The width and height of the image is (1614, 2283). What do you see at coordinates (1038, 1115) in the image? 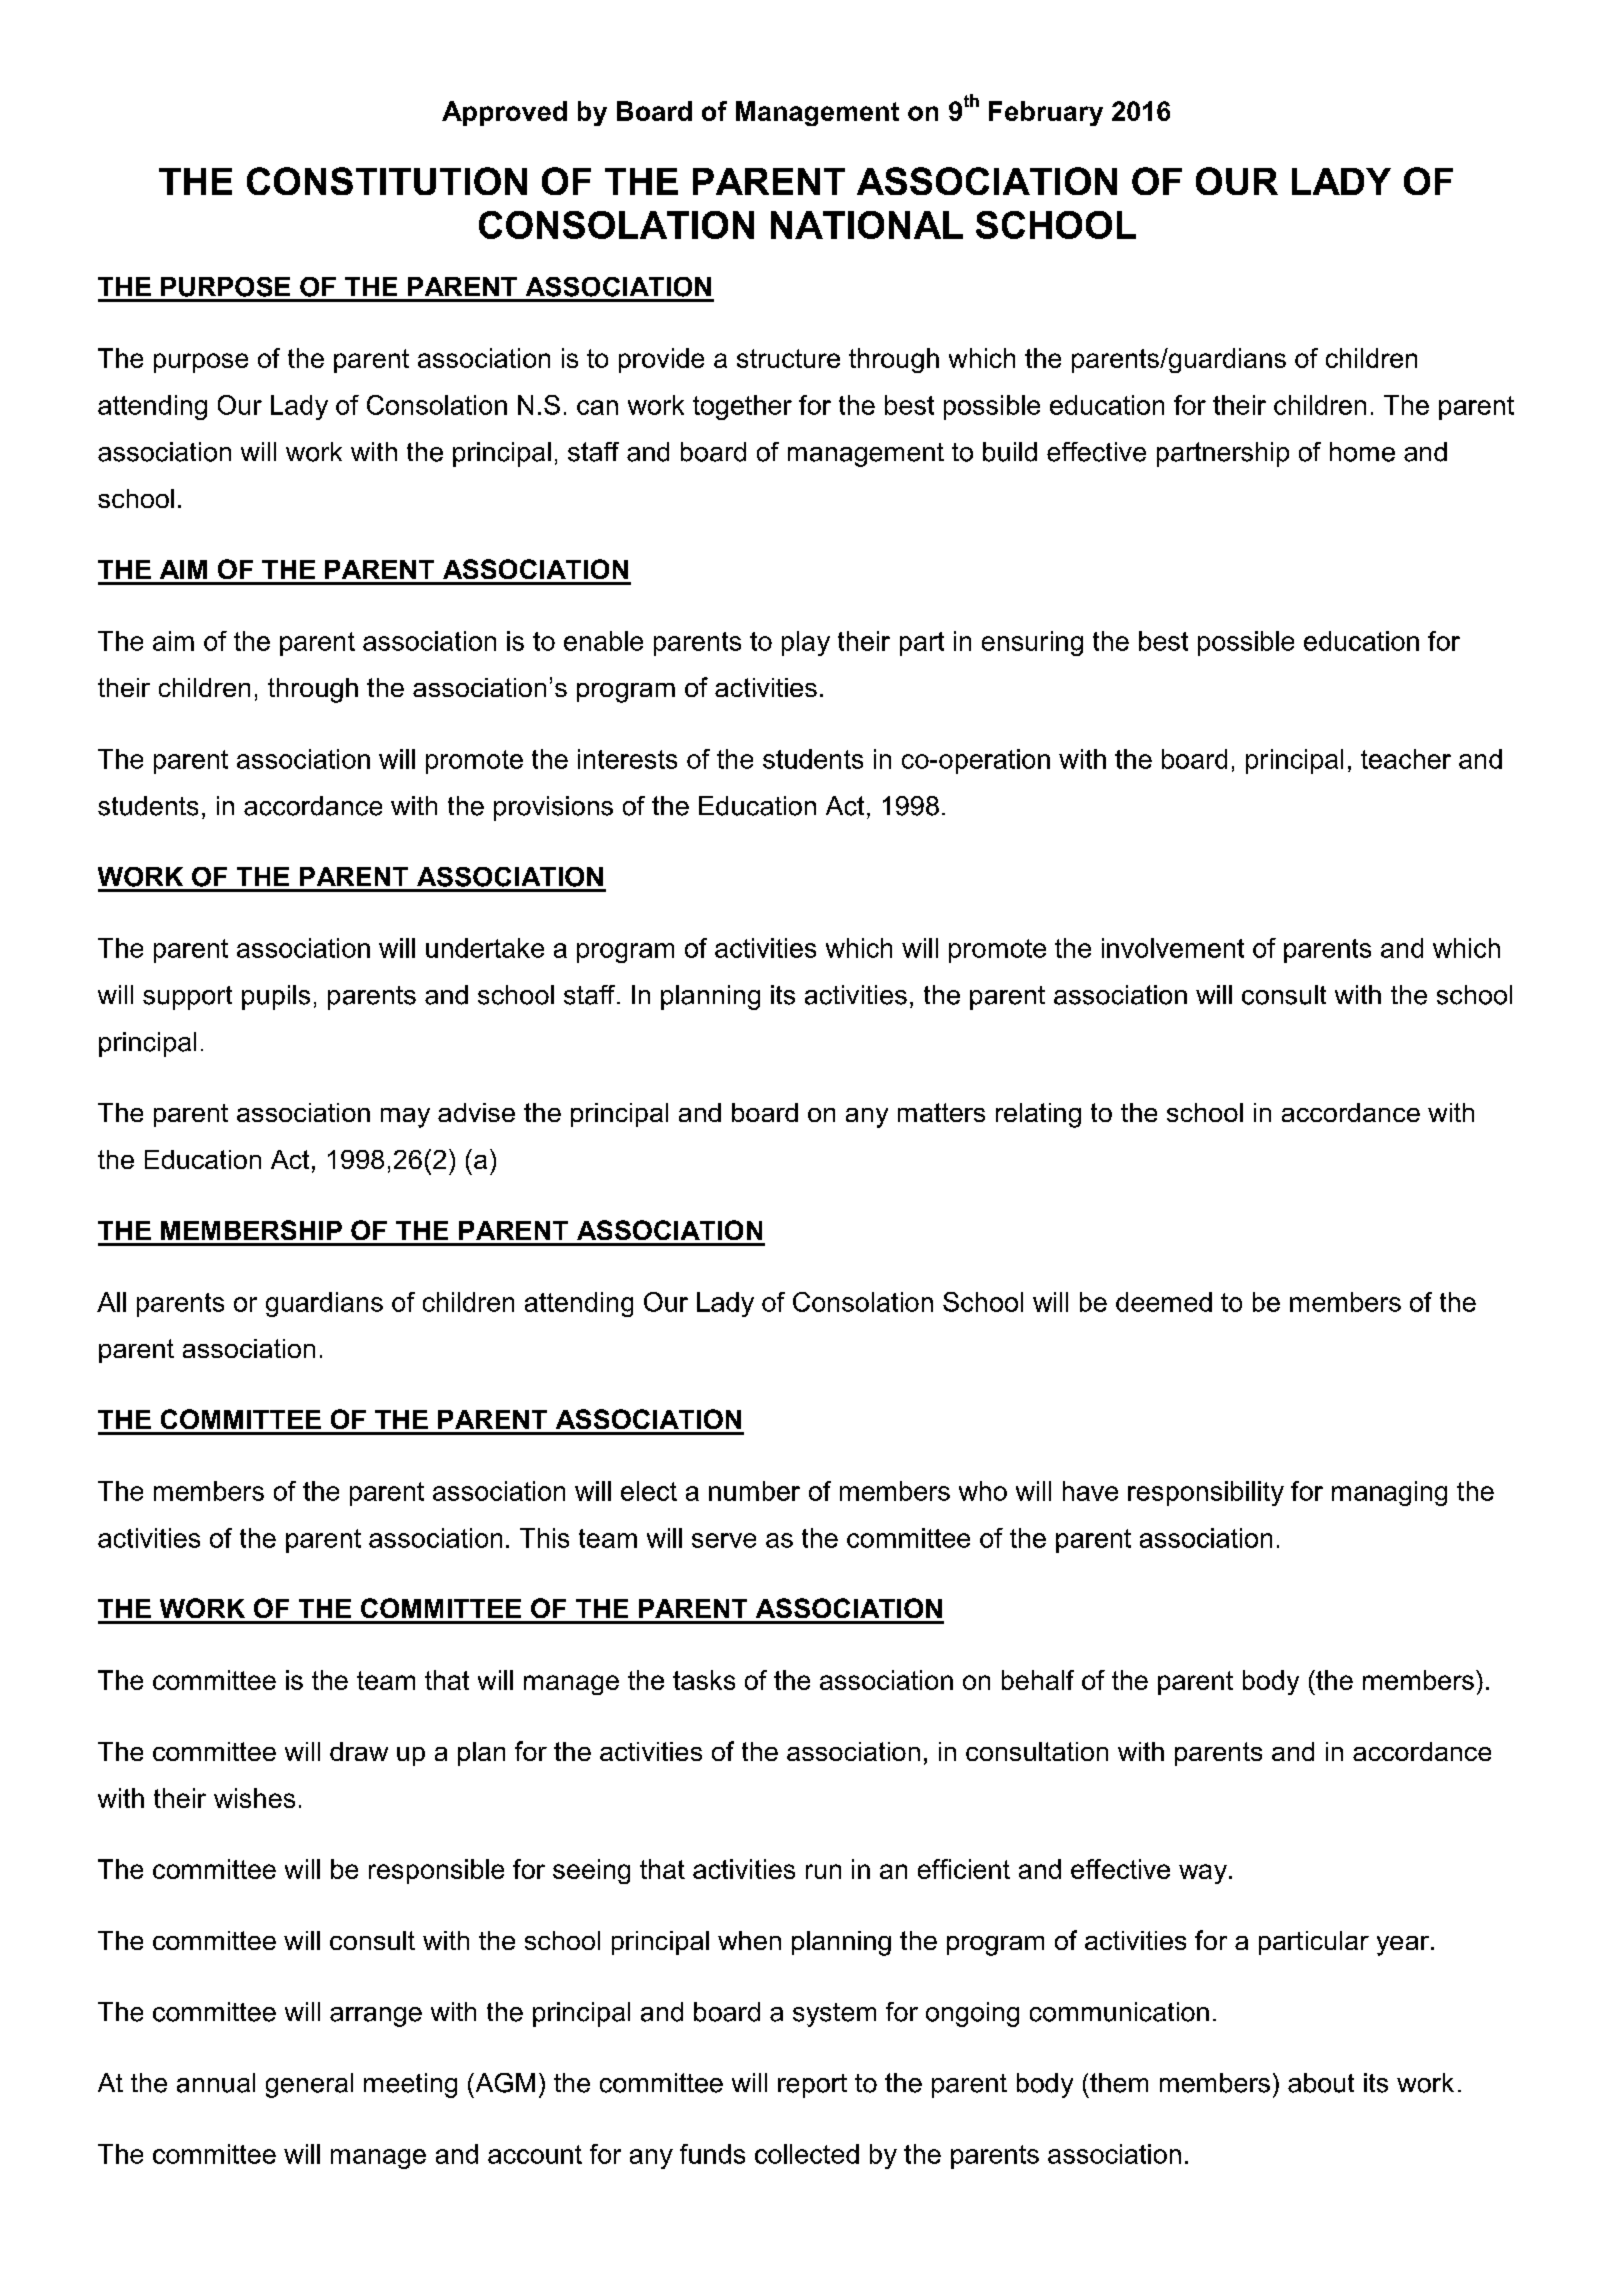
I see `relating` at bounding box center [1038, 1115].
